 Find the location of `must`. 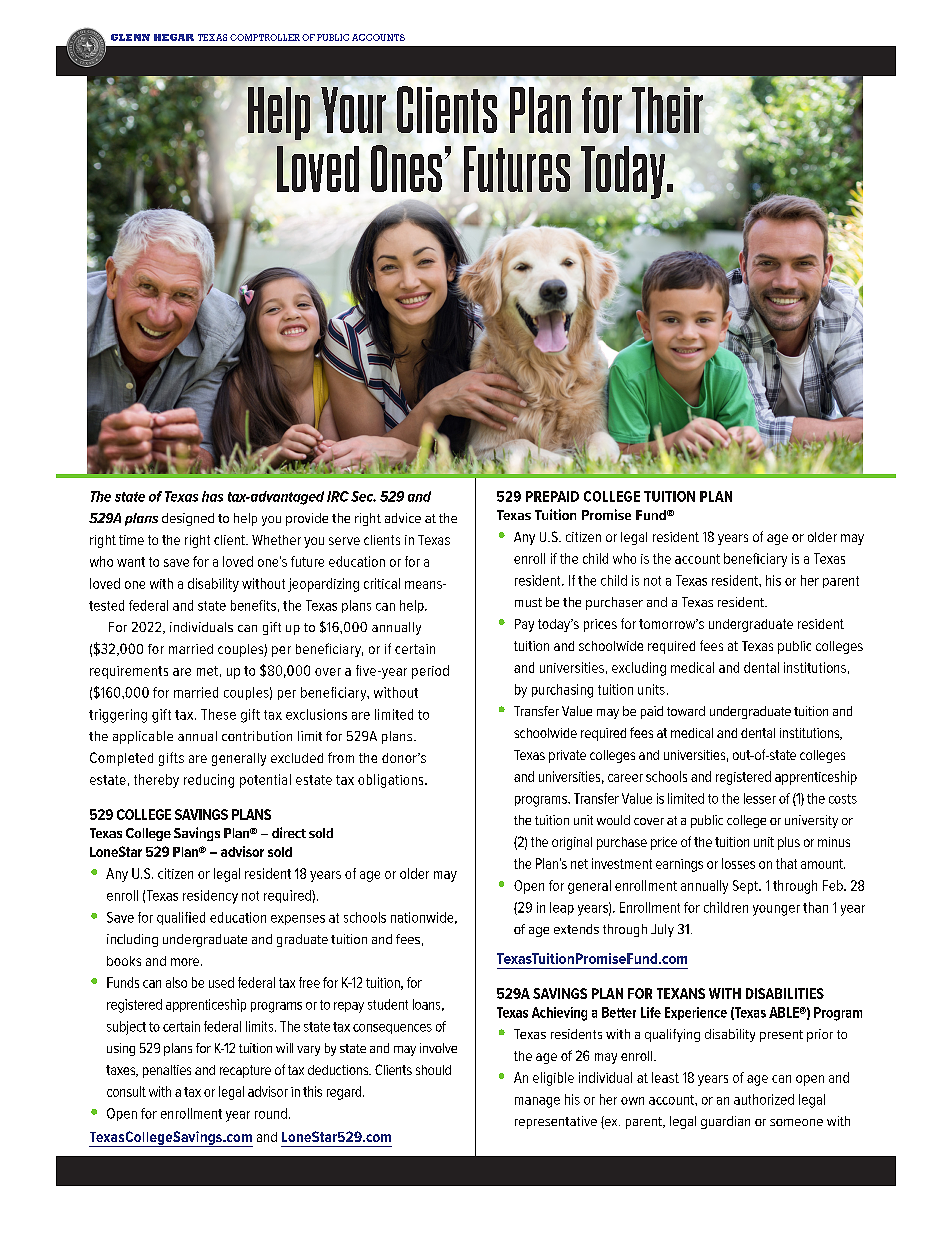

must is located at coordinates (528, 602).
